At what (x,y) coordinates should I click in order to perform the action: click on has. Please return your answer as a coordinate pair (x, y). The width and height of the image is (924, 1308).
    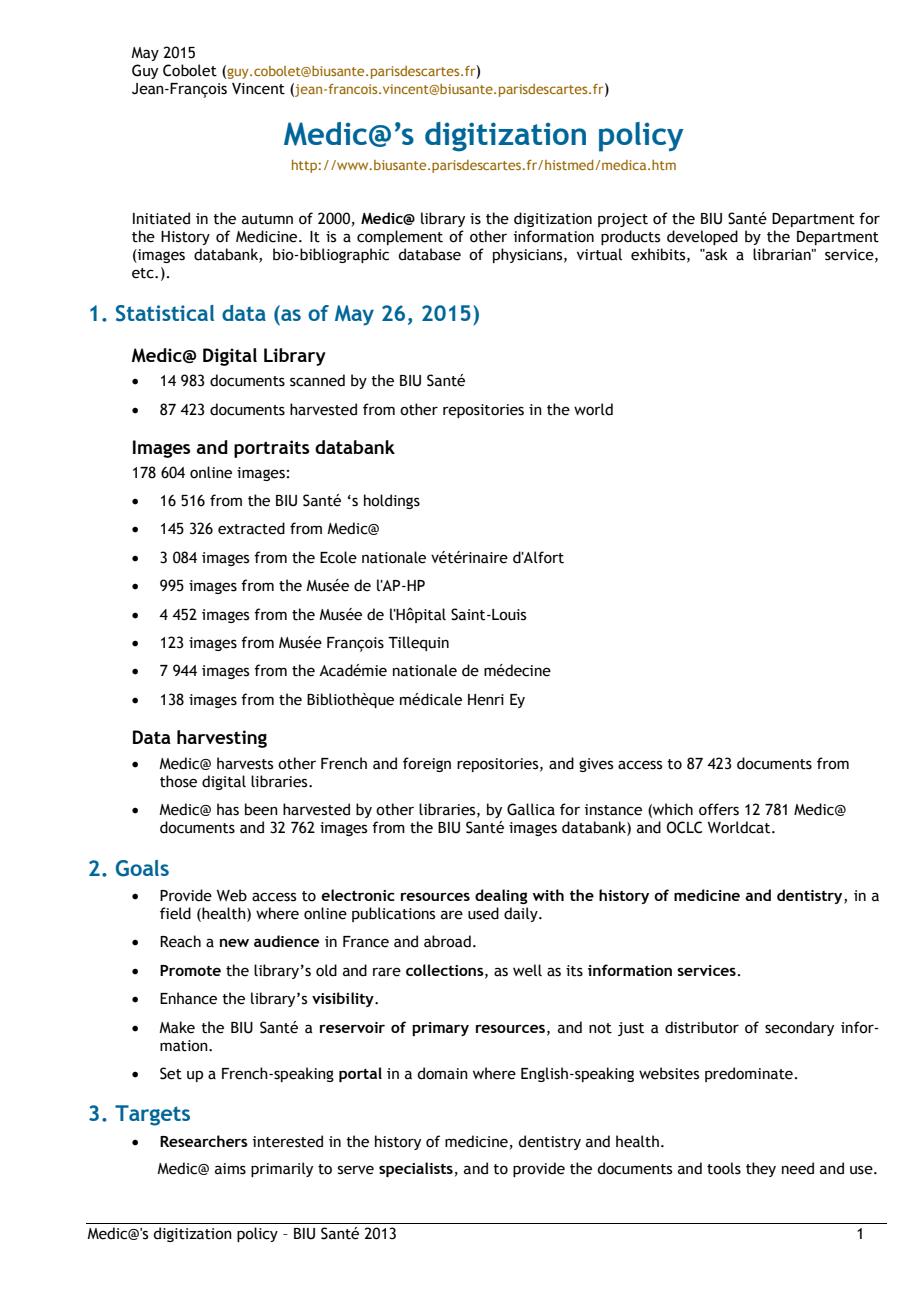
    Looking at the image, I should click on (228, 809).
